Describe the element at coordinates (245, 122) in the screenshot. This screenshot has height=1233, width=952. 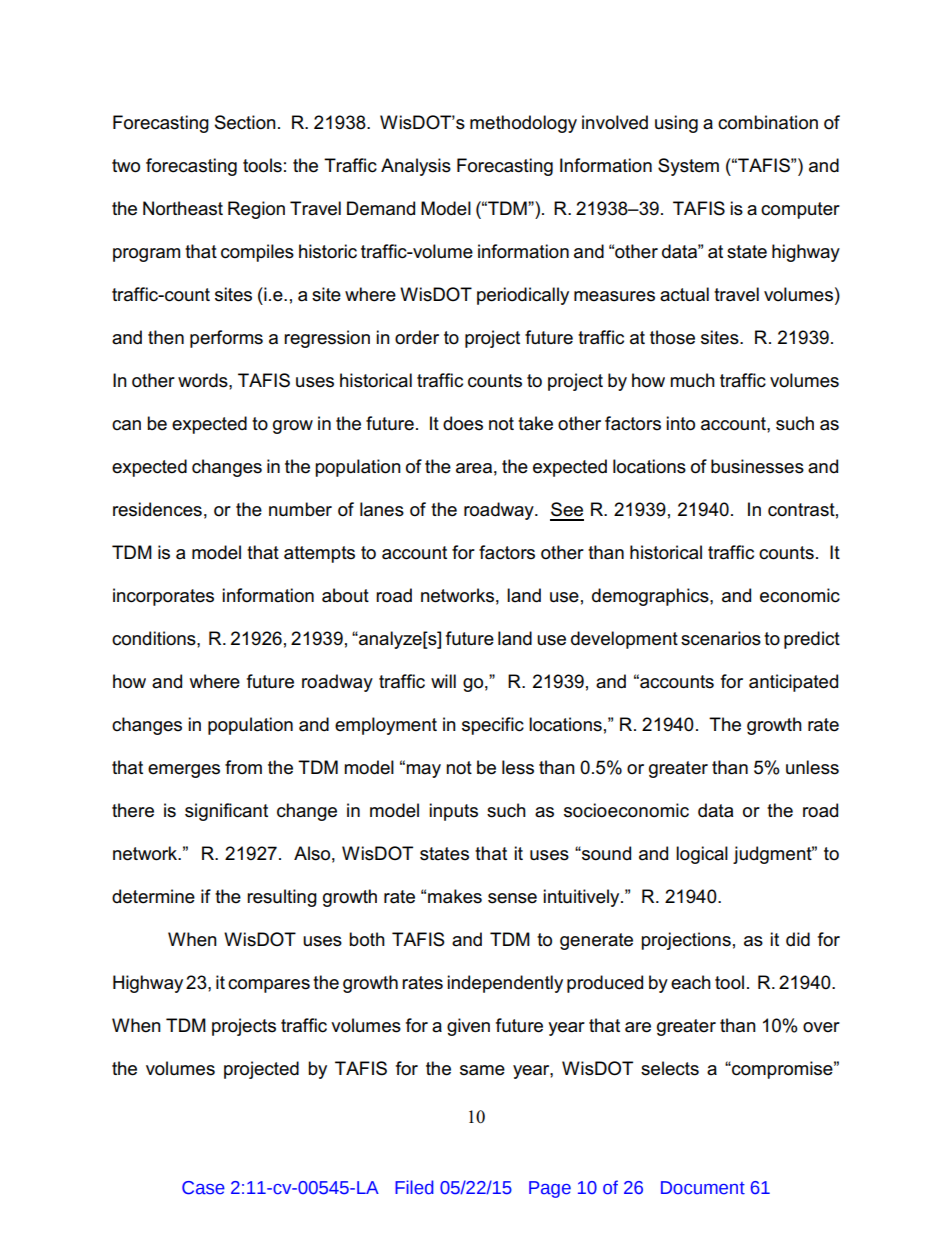
I see `Section` at that location.
